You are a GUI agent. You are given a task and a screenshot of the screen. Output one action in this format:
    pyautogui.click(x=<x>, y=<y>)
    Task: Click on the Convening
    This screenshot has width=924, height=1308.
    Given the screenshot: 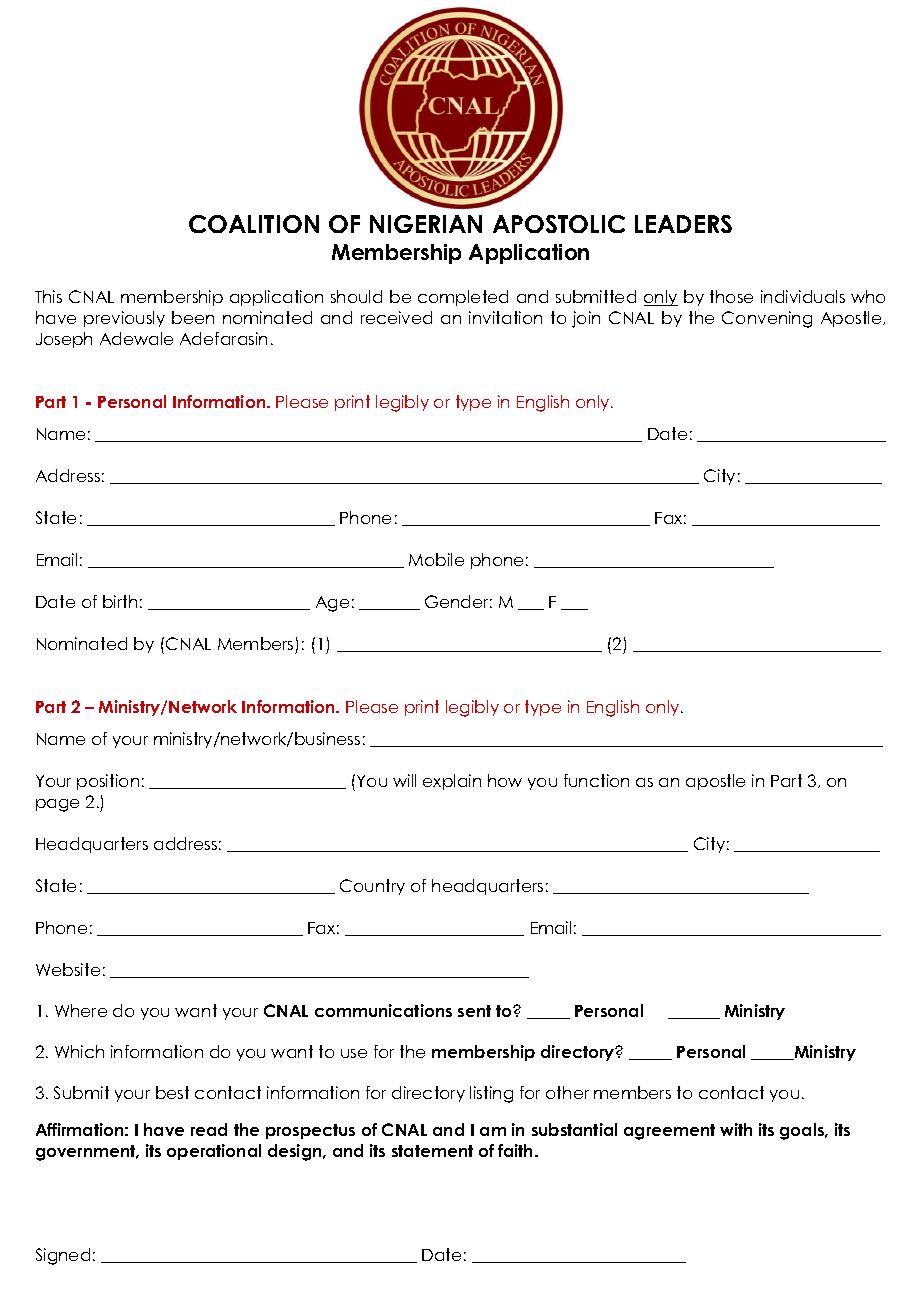 What is the action you would take?
    pyautogui.click(x=767, y=319)
